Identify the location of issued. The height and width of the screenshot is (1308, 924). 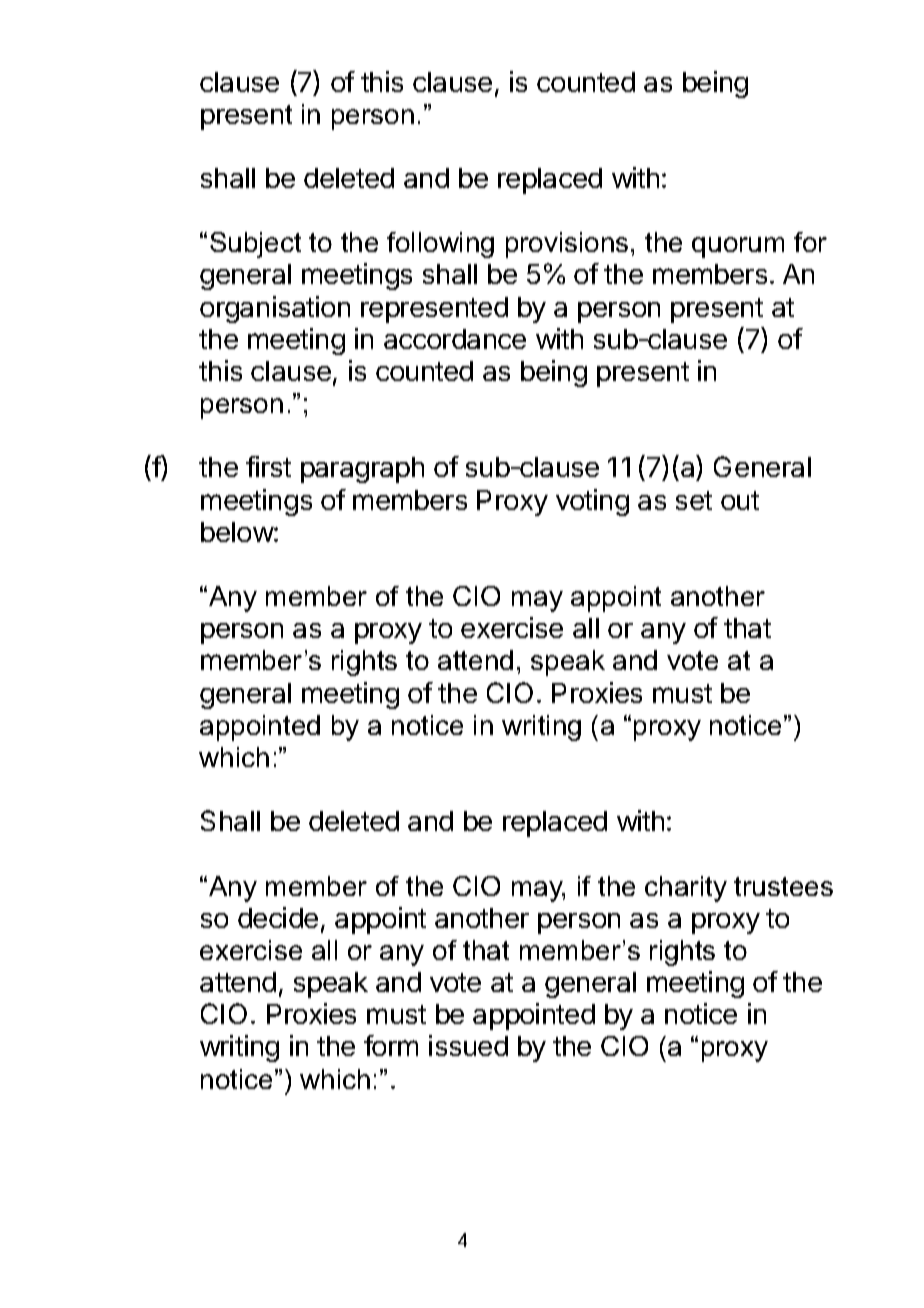
(468, 1045).
